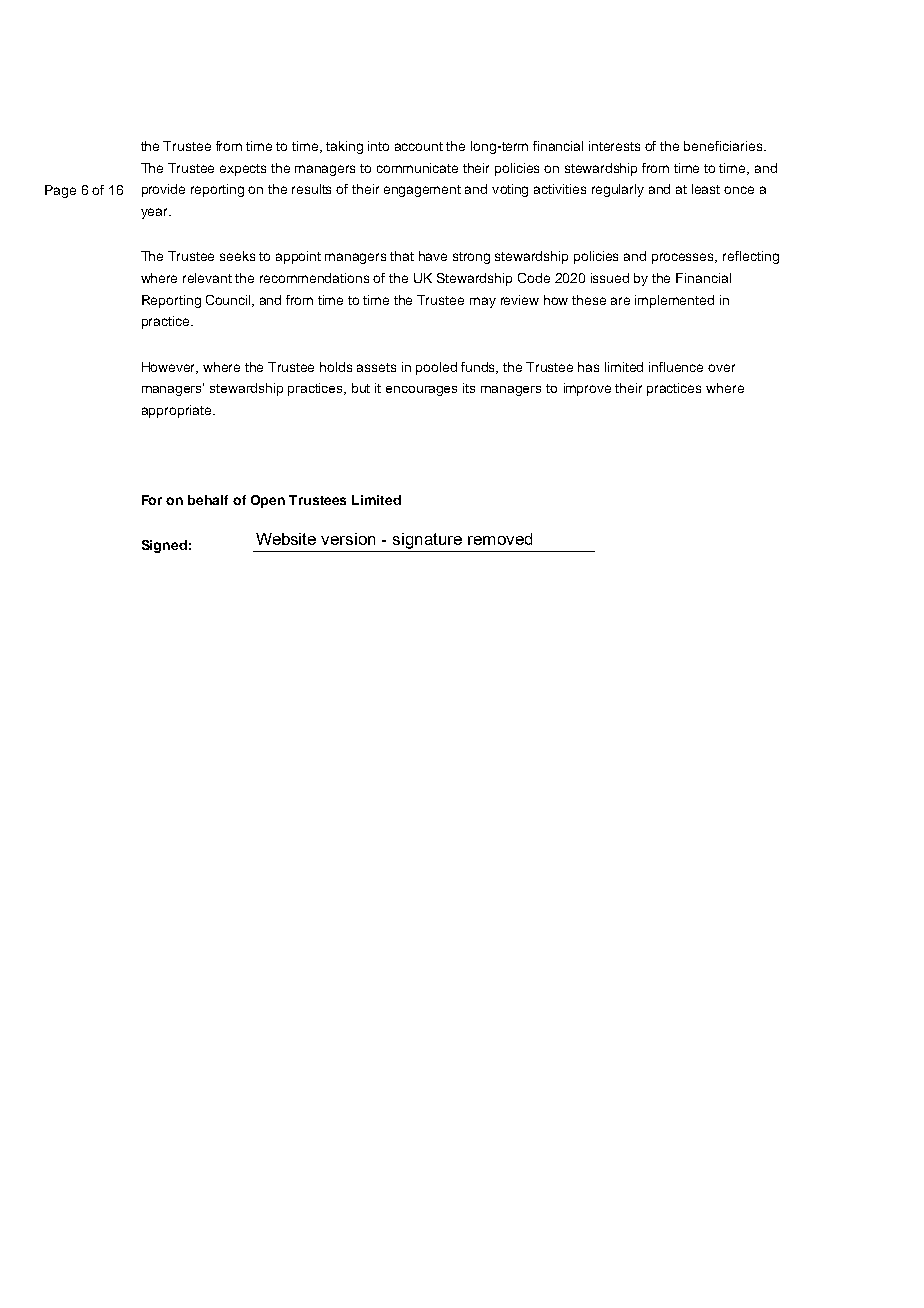  What do you see at coordinates (427, 541) in the document?
I see `signature` at bounding box center [427, 541].
